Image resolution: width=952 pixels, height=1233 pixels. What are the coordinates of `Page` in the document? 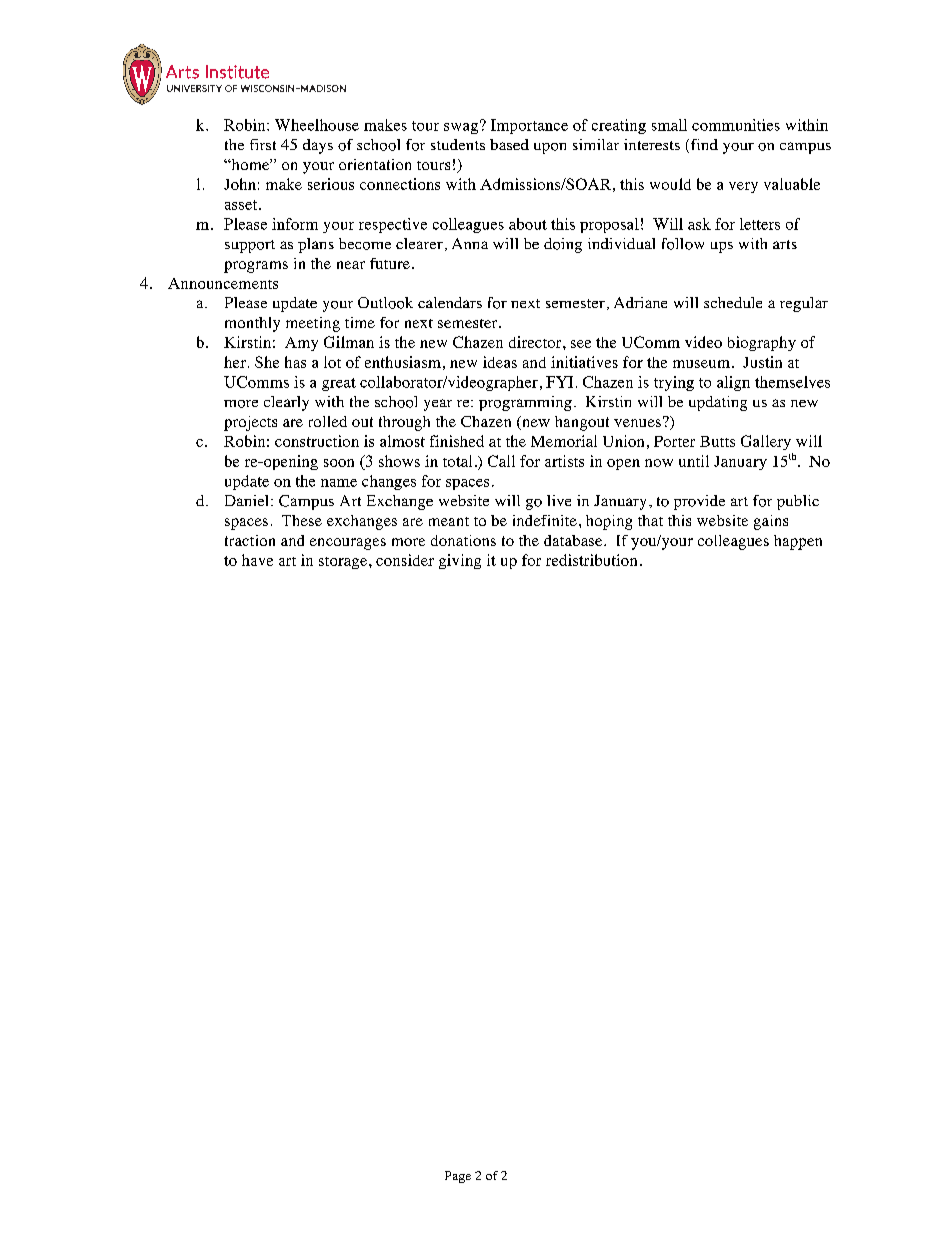 It's located at (458, 1177).
